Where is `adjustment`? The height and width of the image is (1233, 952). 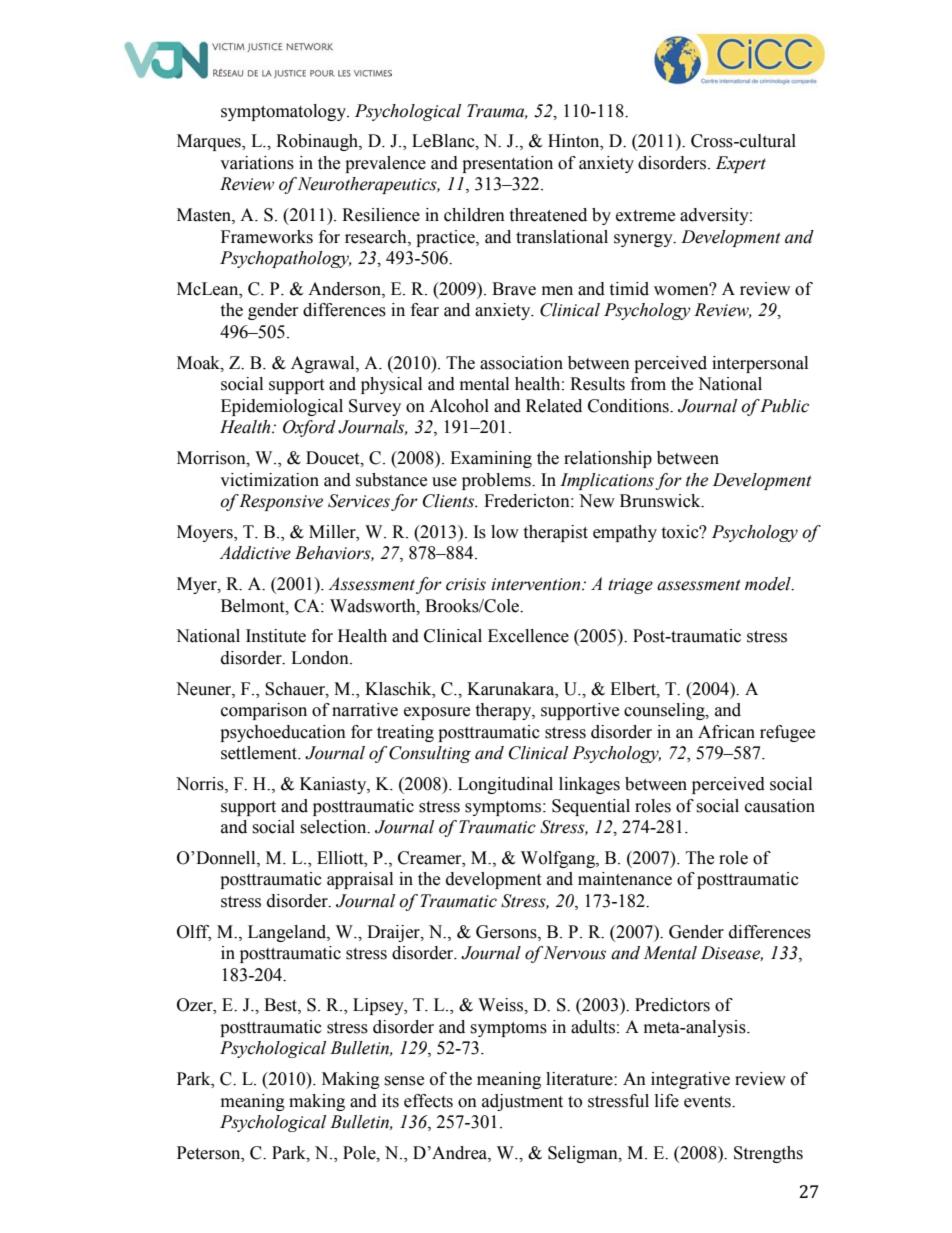
adjustment is located at coordinates (522, 1102).
